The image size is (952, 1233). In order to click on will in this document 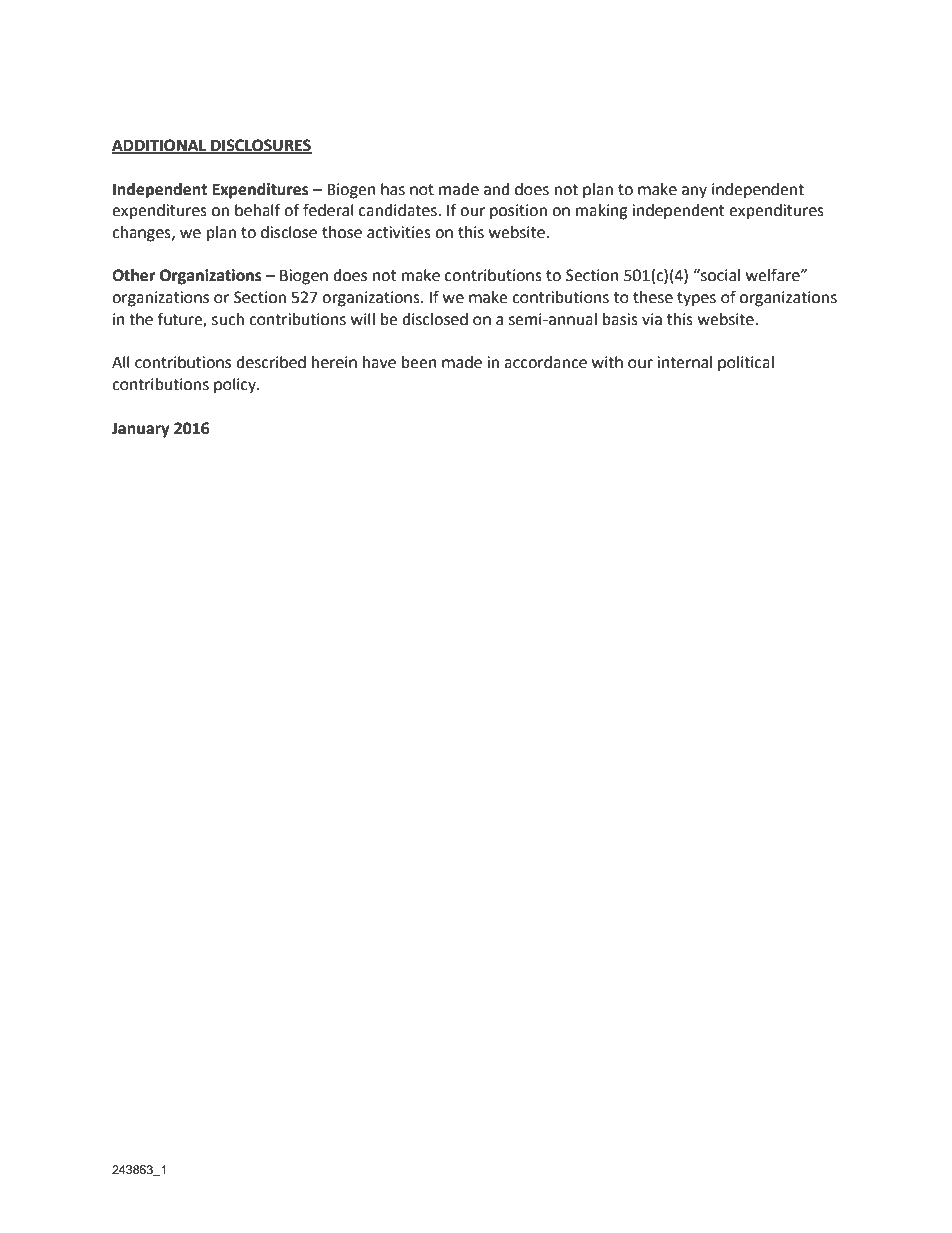, I will do `click(363, 319)`.
